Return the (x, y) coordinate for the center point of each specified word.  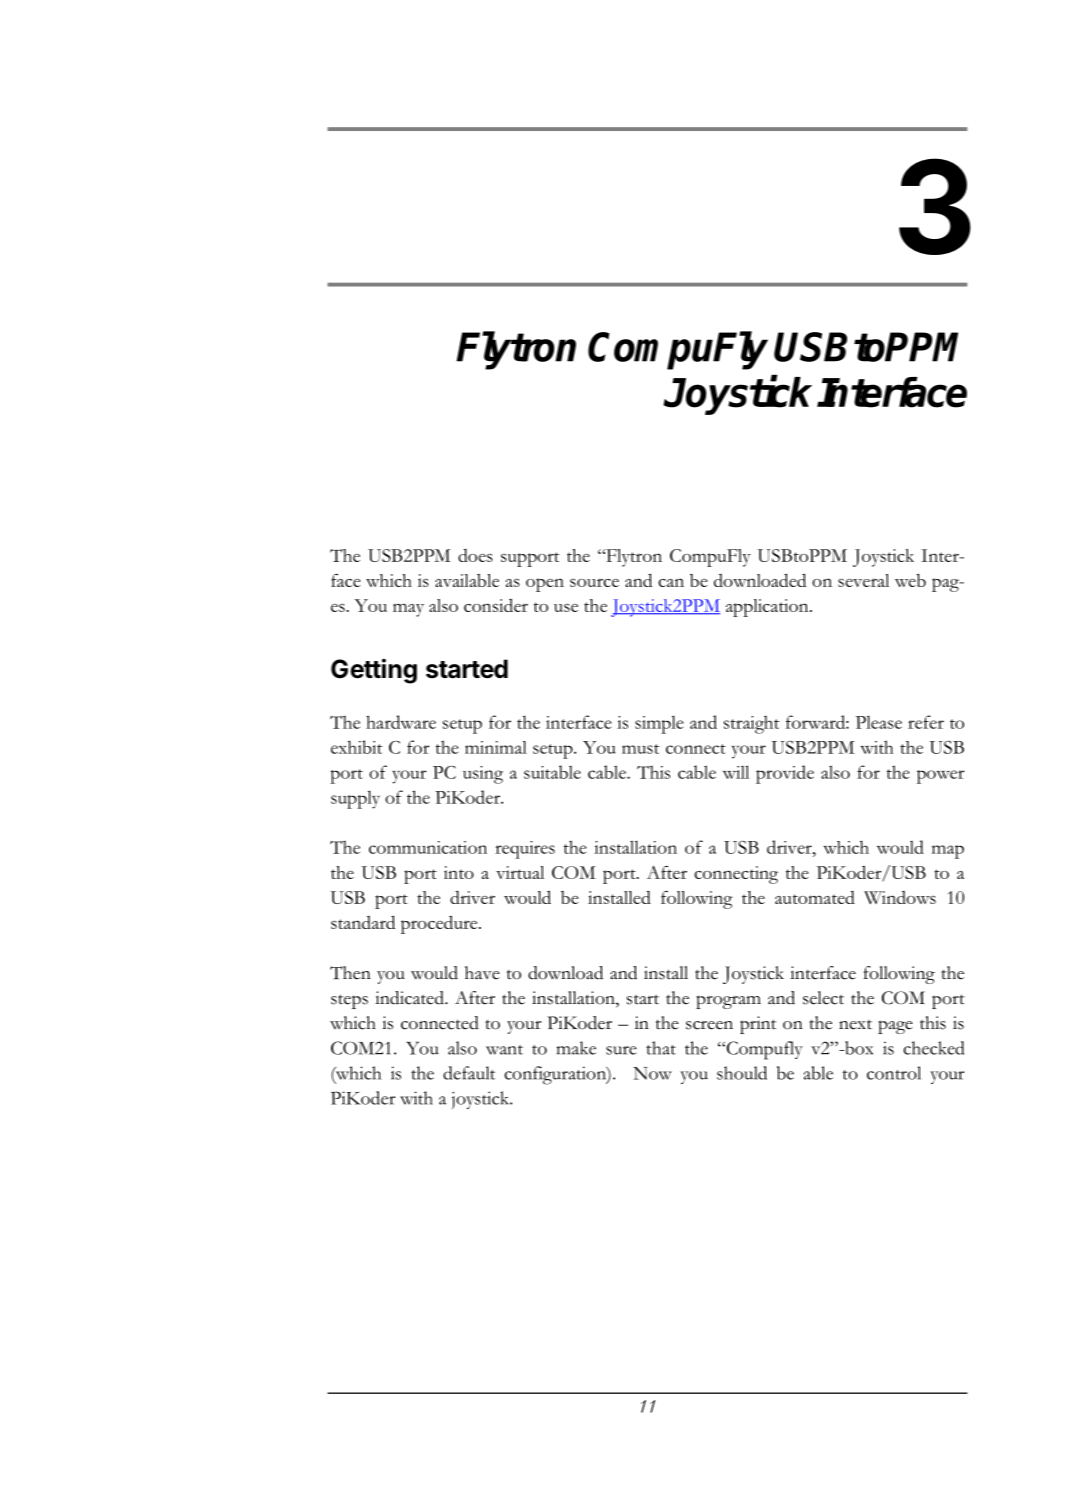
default (469, 1073)
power (941, 777)
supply (355, 799)
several (863, 580)
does (475, 555)
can (671, 582)
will (736, 772)
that (661, 1048)
